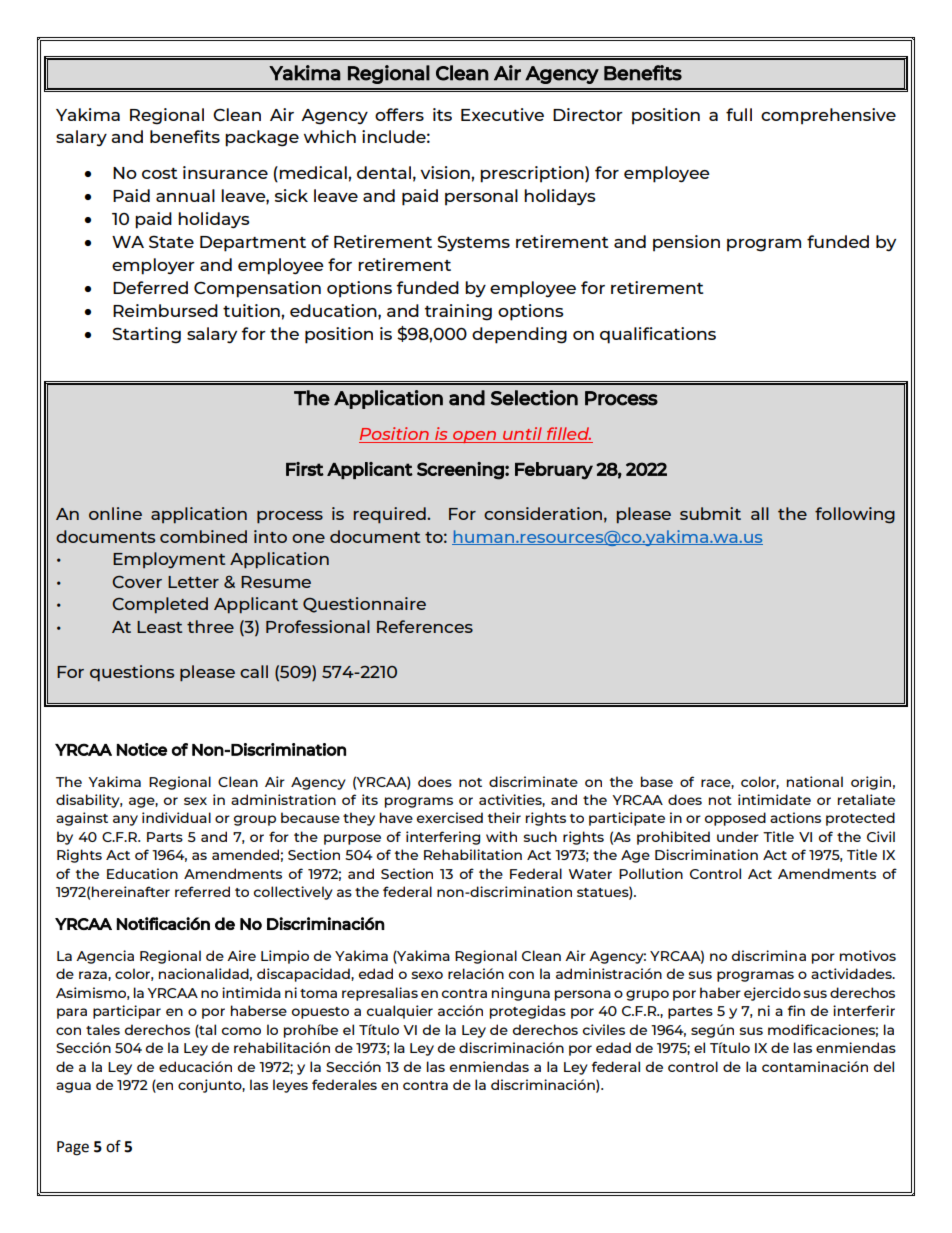  Describe the element at coordinates (391, 515) in the screenshot. I see `required` at that location.
